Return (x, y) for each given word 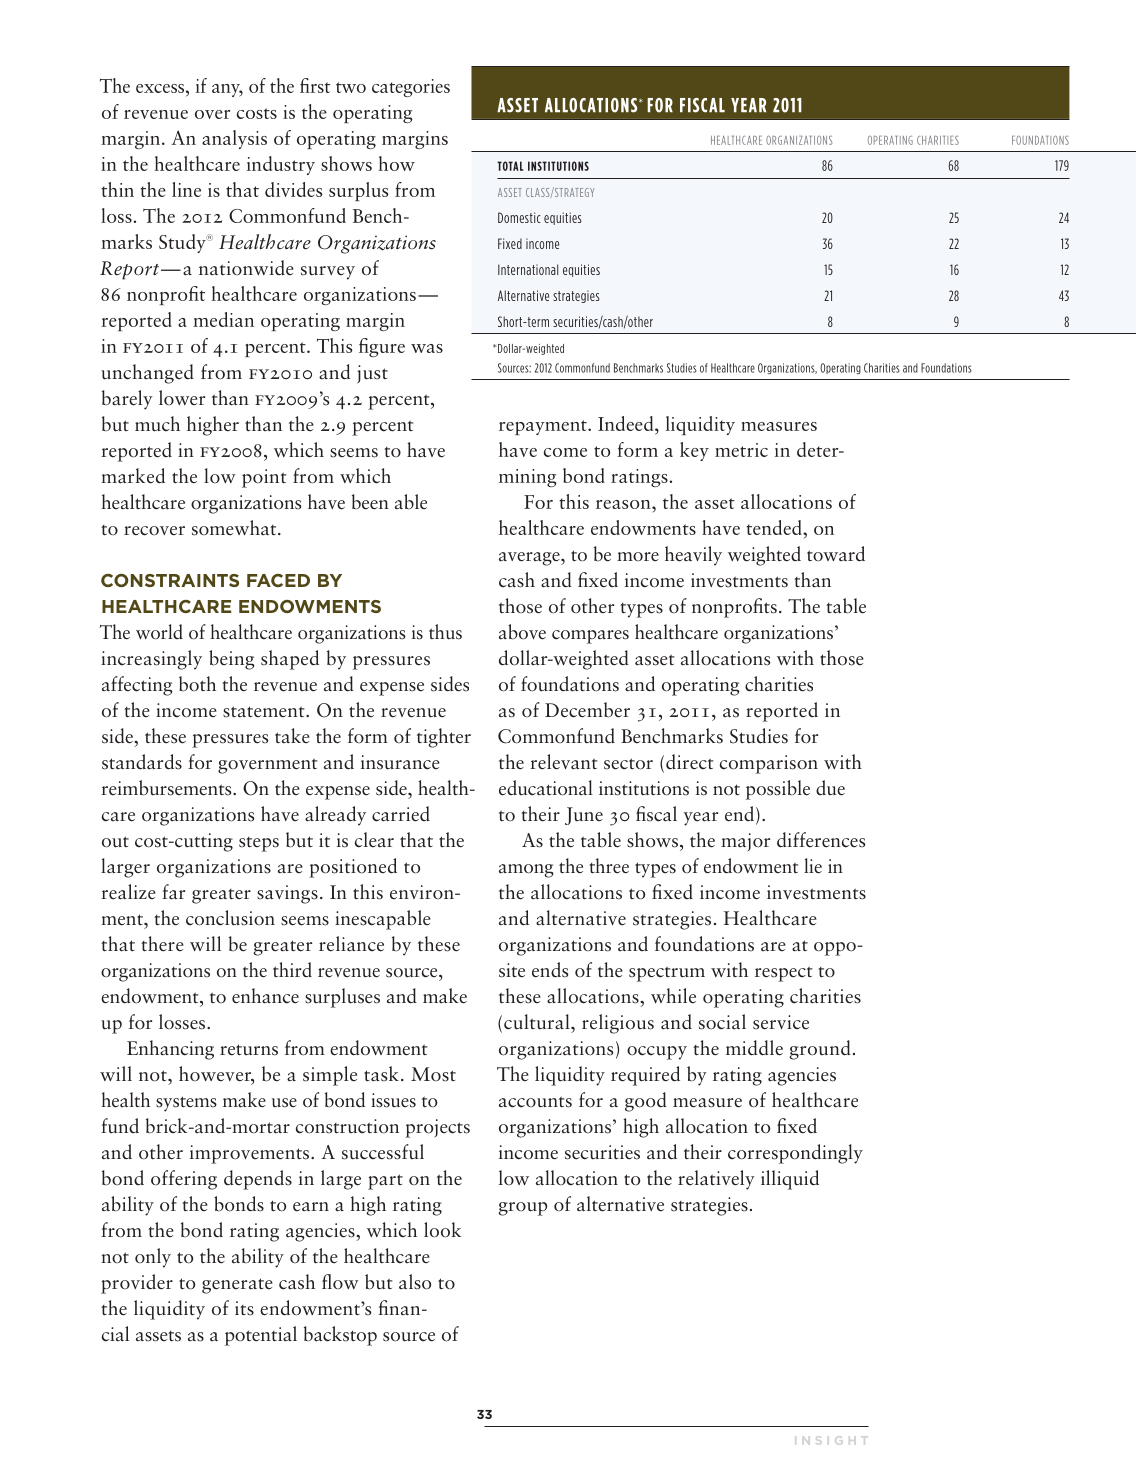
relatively (716, 1180)
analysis (234, 139)
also (415, 1282)
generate (237, 1286)
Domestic (519, 217)
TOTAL (510, 166)
